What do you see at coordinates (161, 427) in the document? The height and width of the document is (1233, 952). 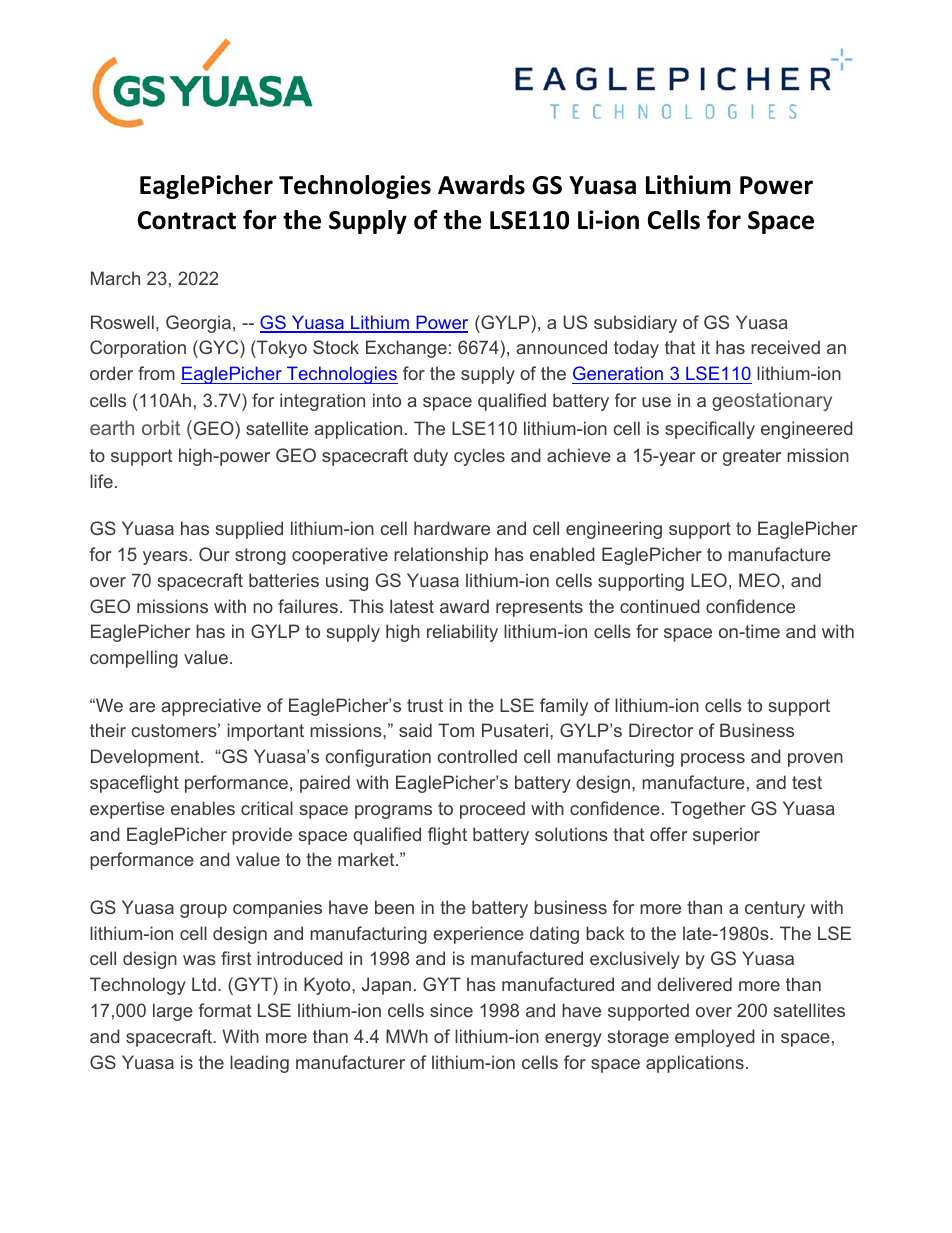 I see `orbit` at bounding box center [161, 427].
